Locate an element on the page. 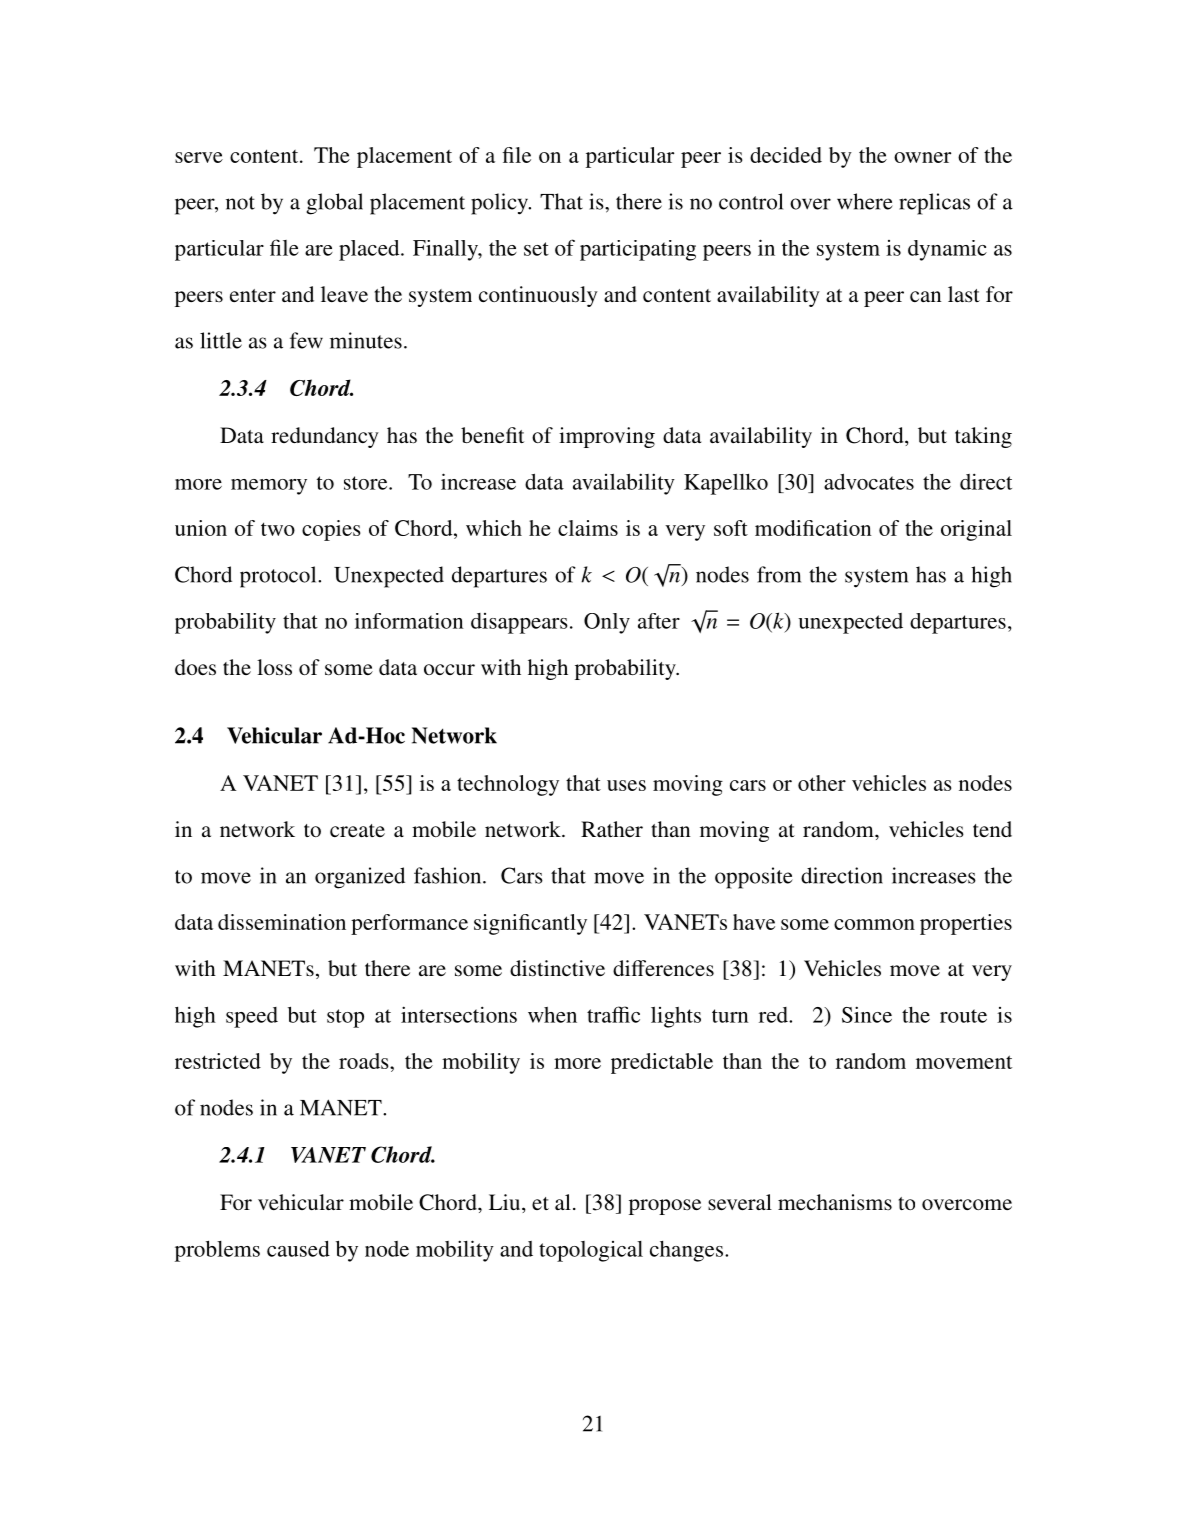  other is located at coordinates (822, 783).
